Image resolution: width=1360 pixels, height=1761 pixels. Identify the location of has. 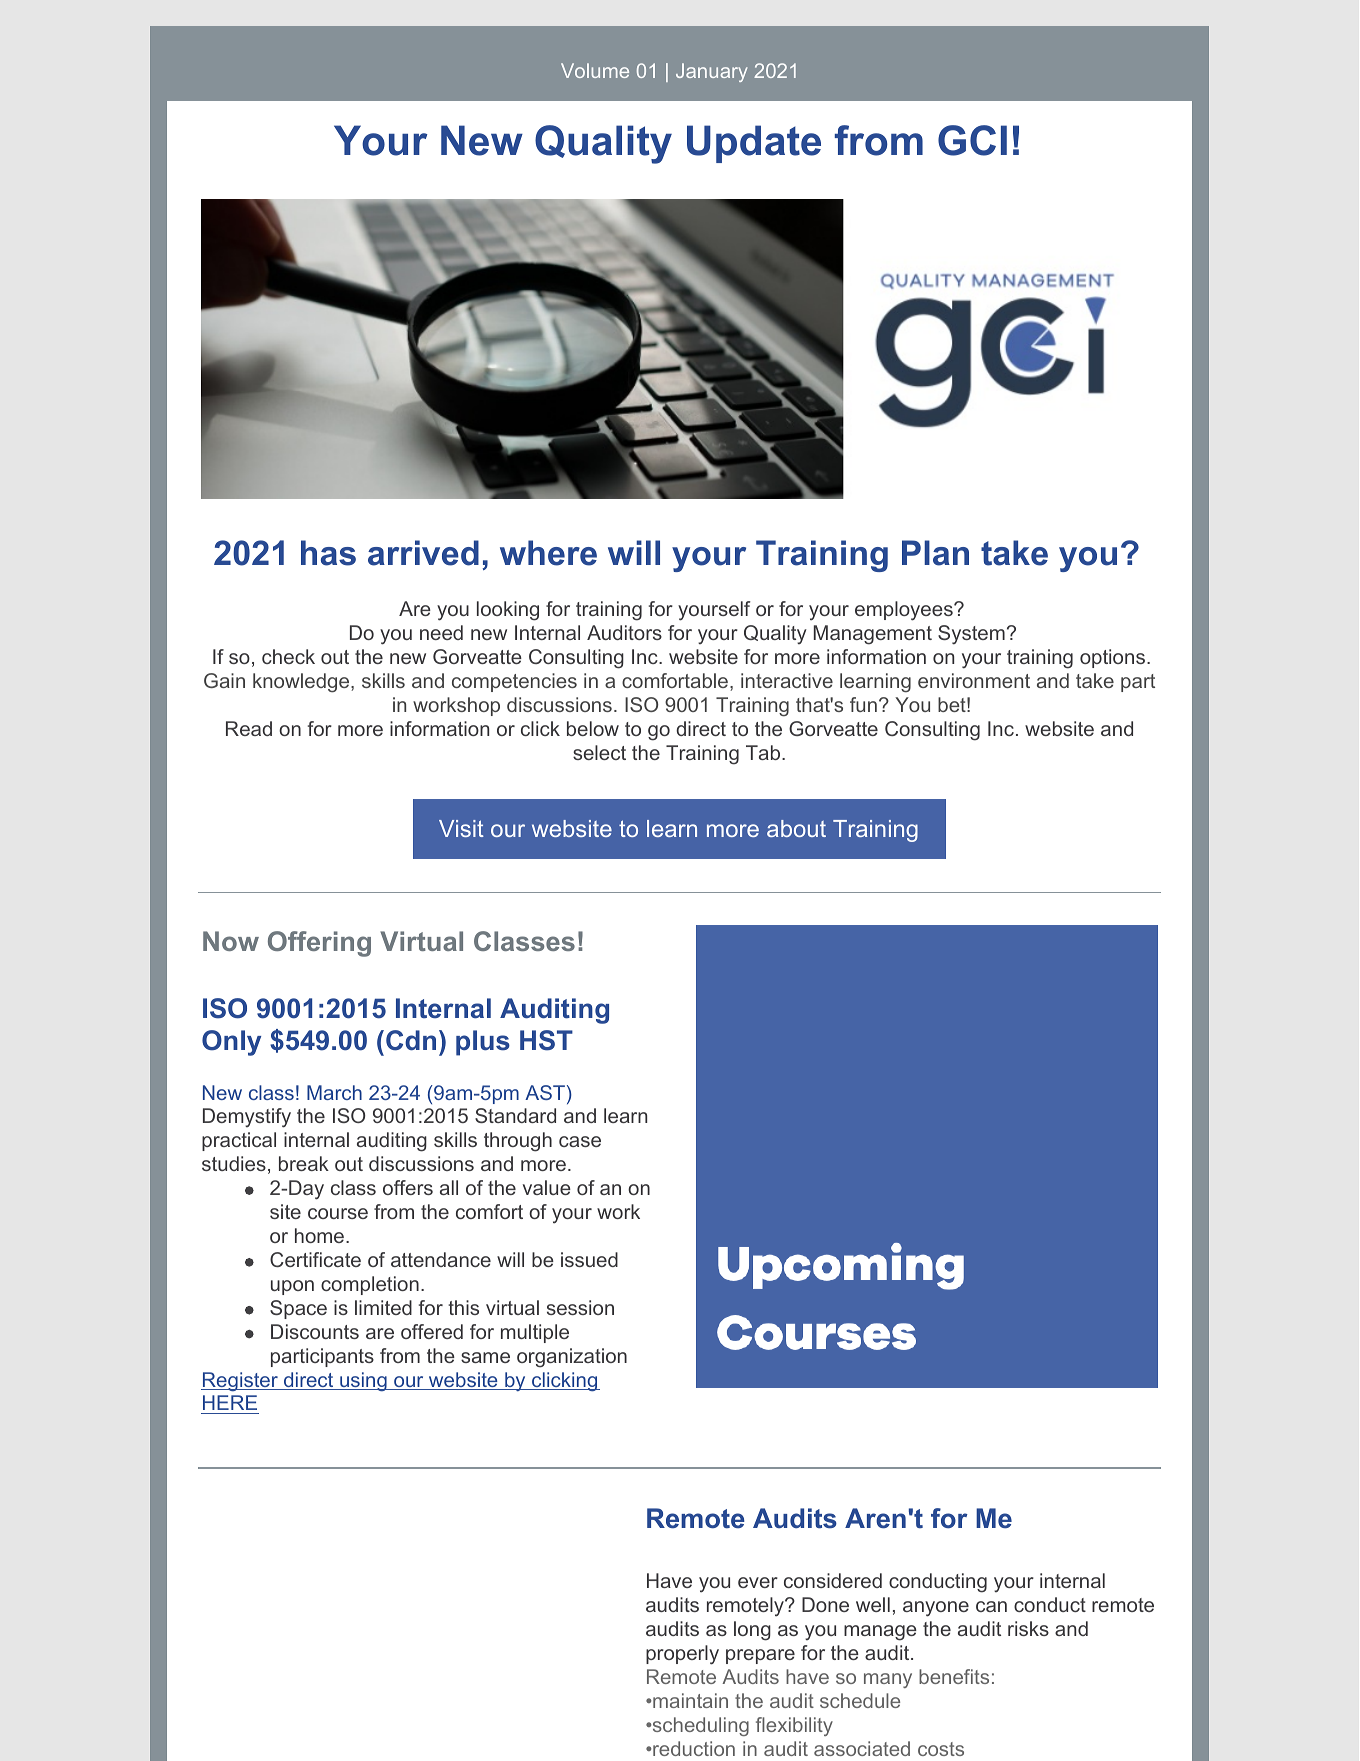
(328, 553).
